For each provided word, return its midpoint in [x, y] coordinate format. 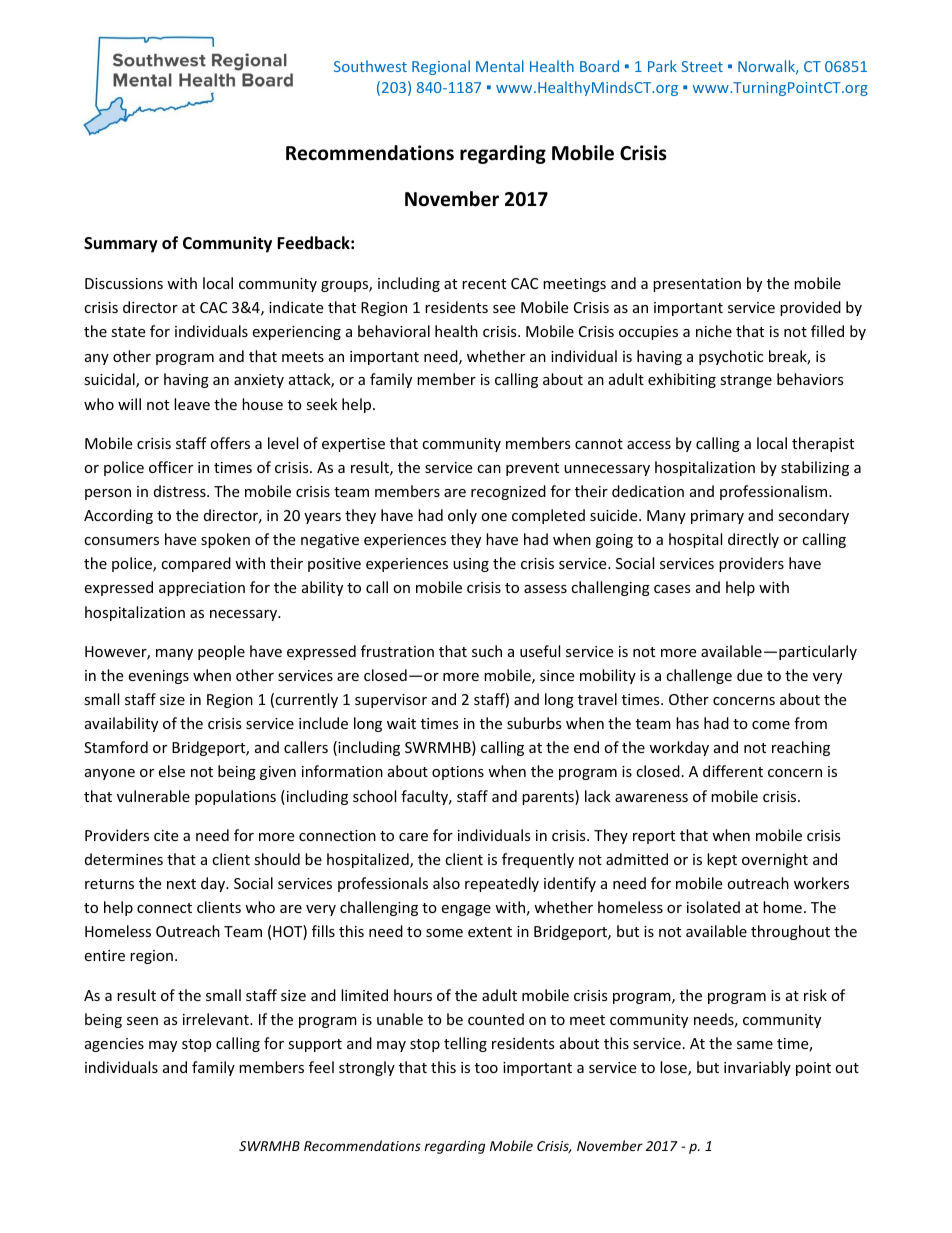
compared [196, 564]
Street [702, 66]
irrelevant [217, 1019]
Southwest [370, 66]
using [471, 565]
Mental [500, 66]
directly [753, 540]
